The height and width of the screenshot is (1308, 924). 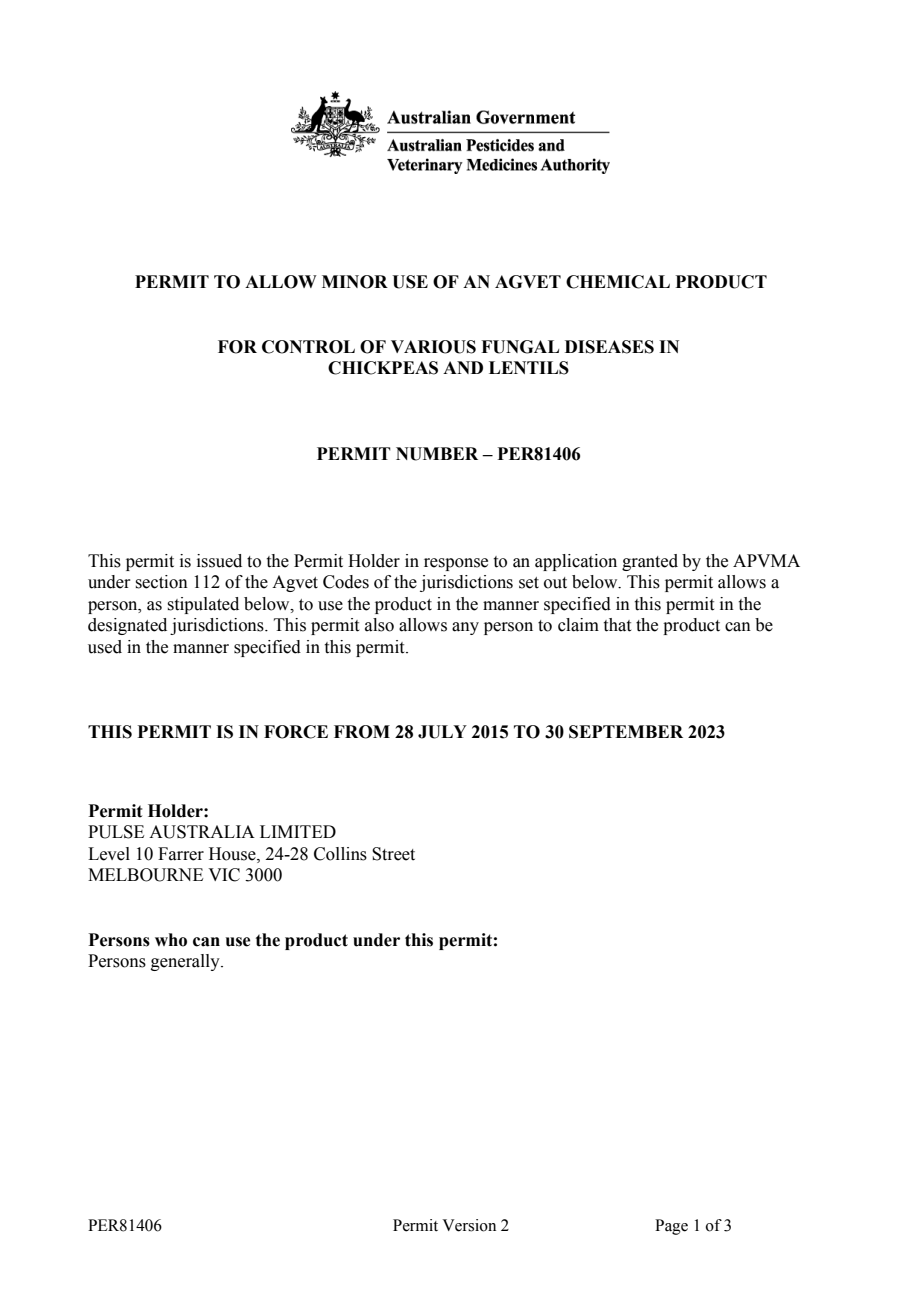 What do you see at coordinates (355, 282) in the screenshot?
I see `MINOR` at bounding box center [355, 282].
